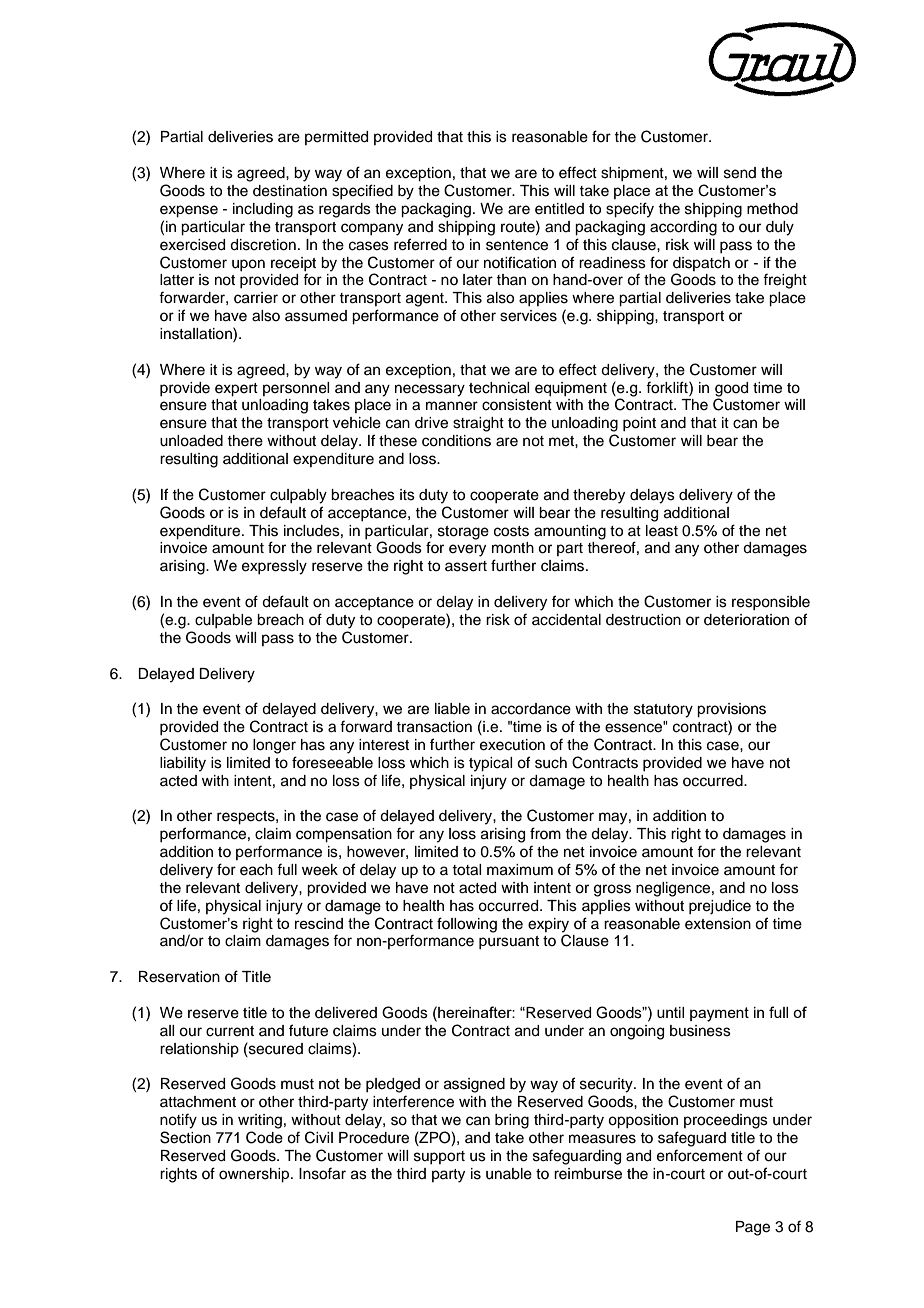  What do you see at coordinates (274, 567) in the document?
I see `expressly` at bounding box center [274, 567].
